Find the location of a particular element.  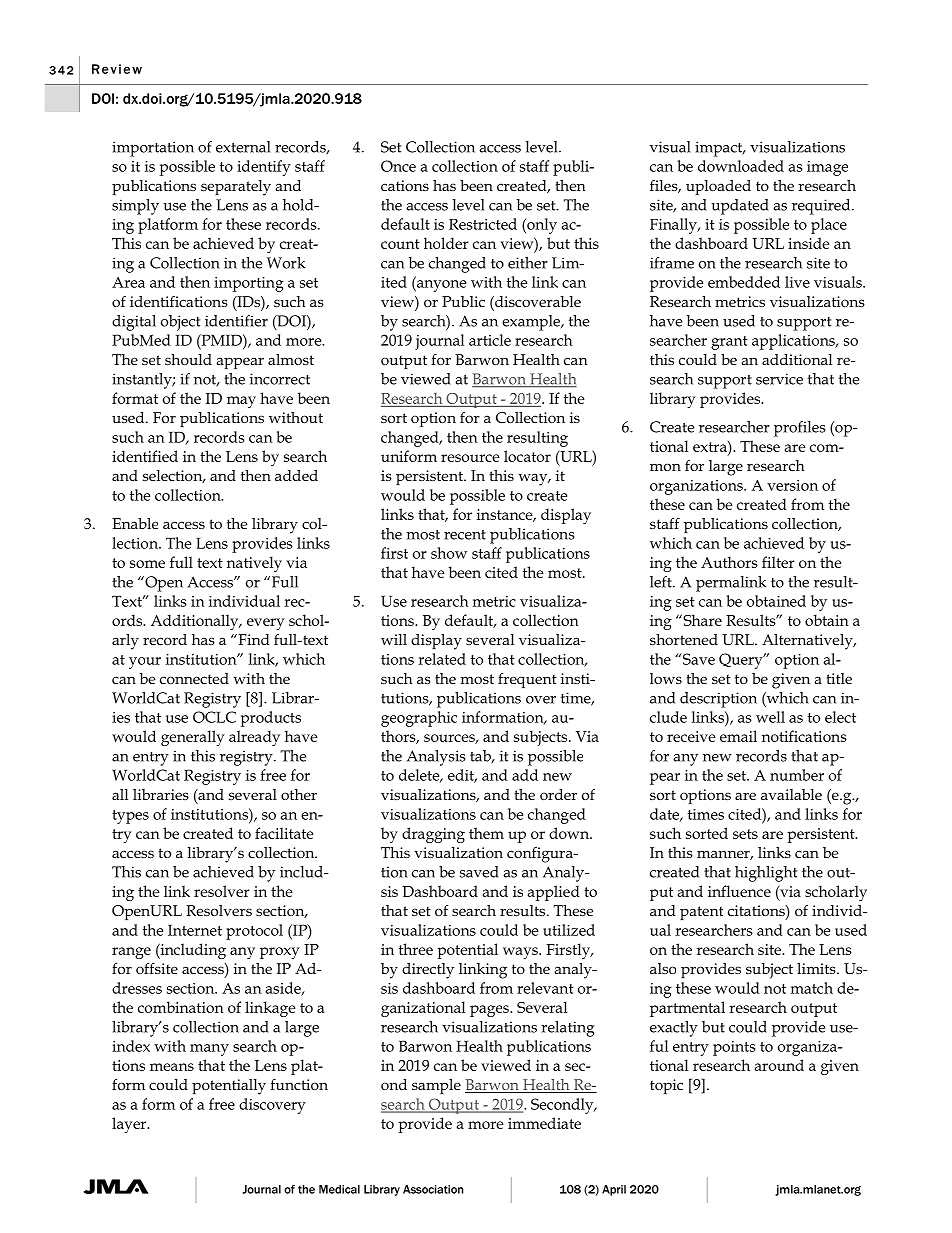

immediate is located at coordinates (544, 1123).
